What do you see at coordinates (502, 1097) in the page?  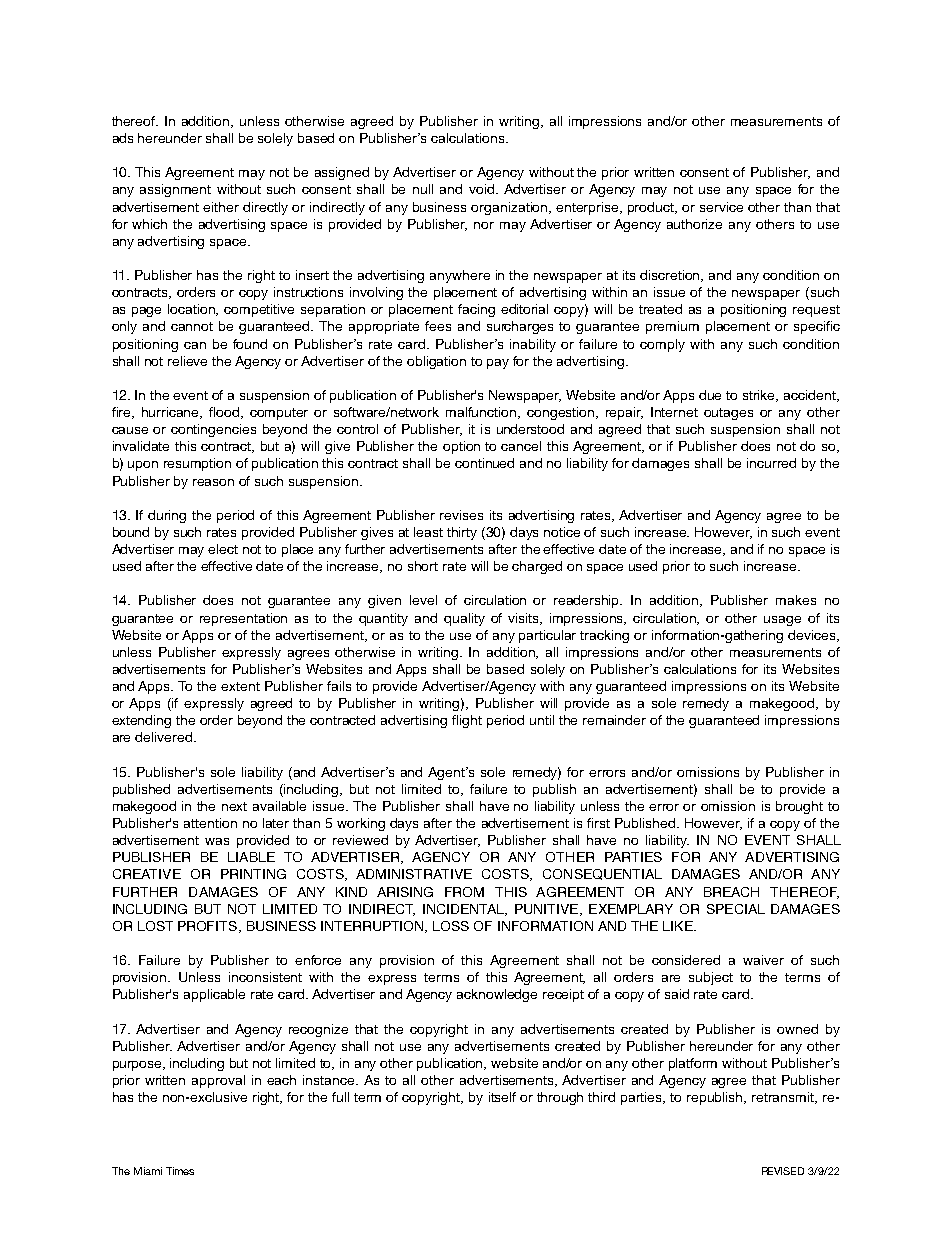 I see `itself` at bounding box center [502, 1097].
